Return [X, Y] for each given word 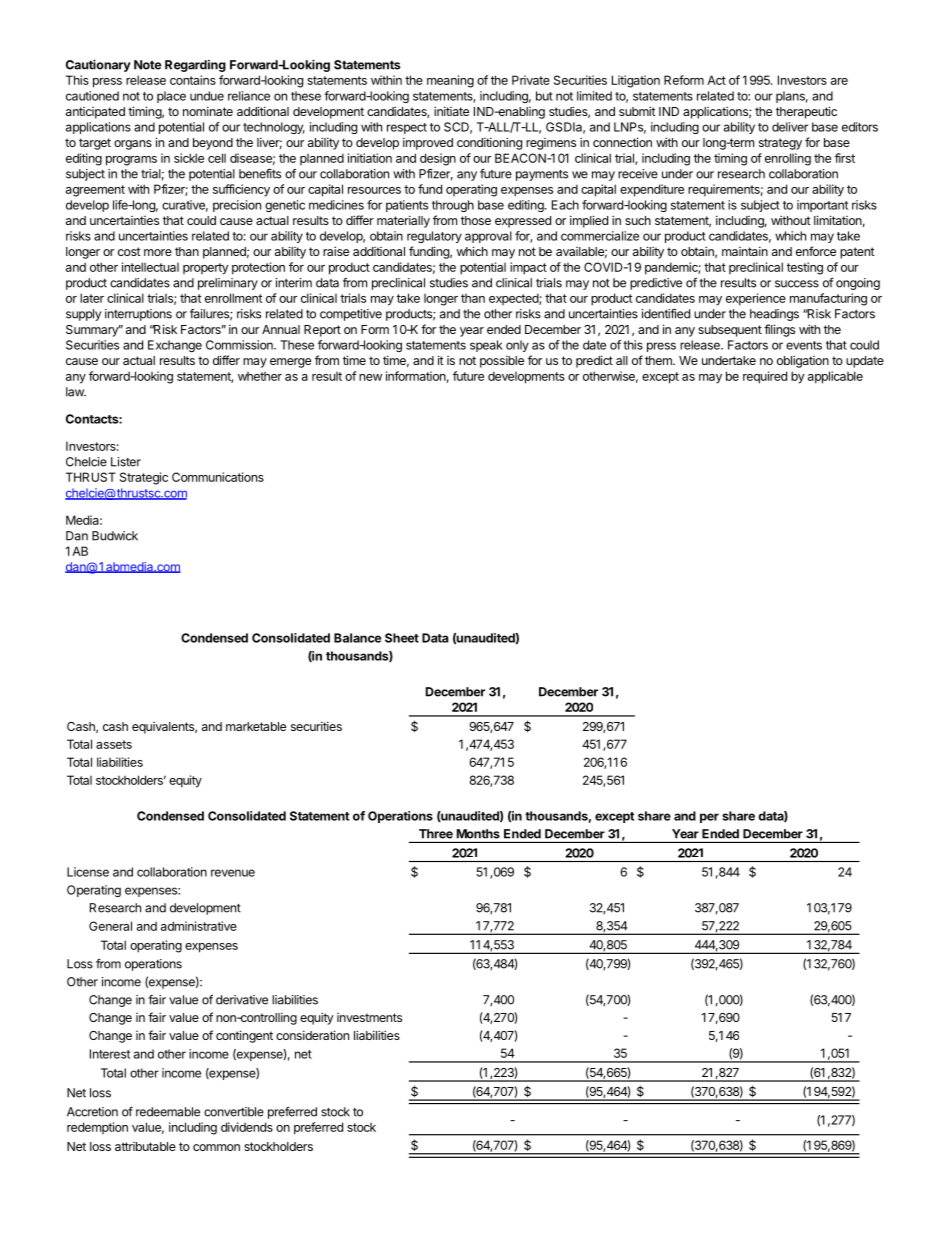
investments [369, 1017]
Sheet [402, 638]
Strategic [144, 478]
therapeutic [806, 112]
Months [478, 834]
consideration [312, 1035]
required [765, 377]
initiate [451, 111]
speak [486, 346]
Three [436, 834]
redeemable [168, 1112]
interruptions [138, 315]
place [171, 97]
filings [779, 330]
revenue [233, 873]
